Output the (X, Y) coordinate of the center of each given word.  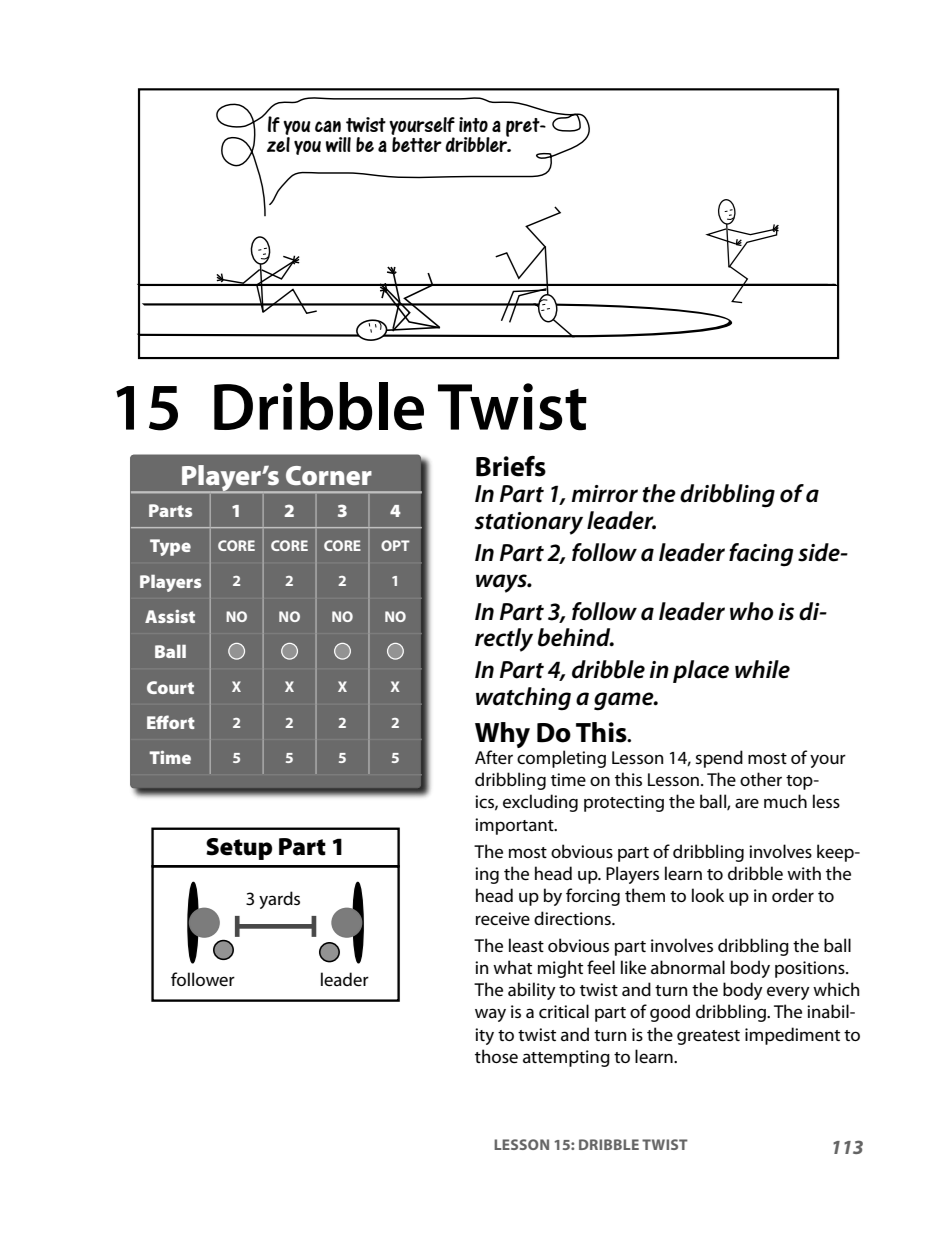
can (328, 126)
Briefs (511, 466)
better (417, 144)
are (747, 803)
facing (761, 555)
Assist (170, 616)
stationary (529, 523)
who (751, 611)
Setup (239, 849)
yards (279, 900)
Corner (329, 475)
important (515, 826)
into (473, 124)
